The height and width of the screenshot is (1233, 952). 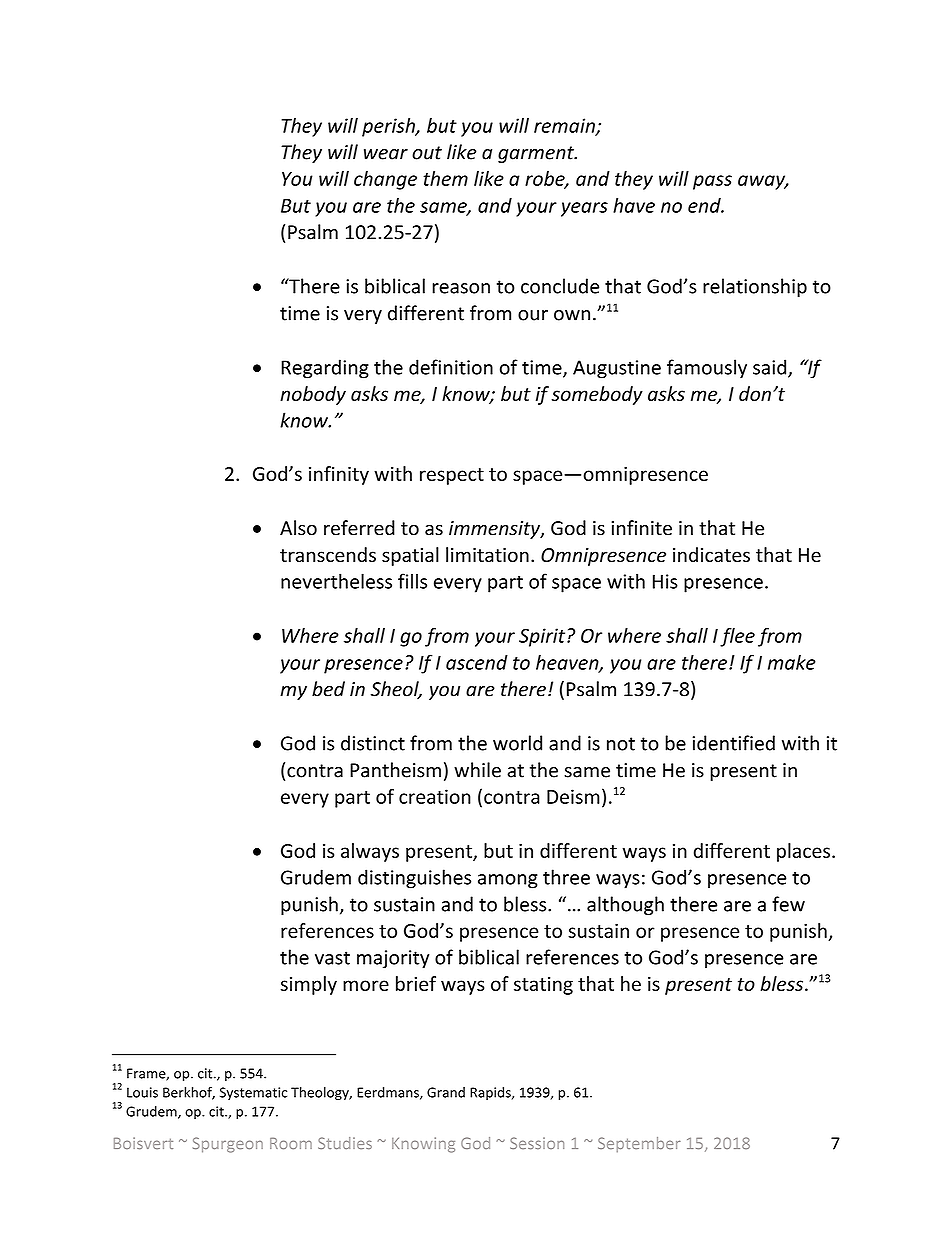 I want to click on pass, so click(x=712, y=182).
